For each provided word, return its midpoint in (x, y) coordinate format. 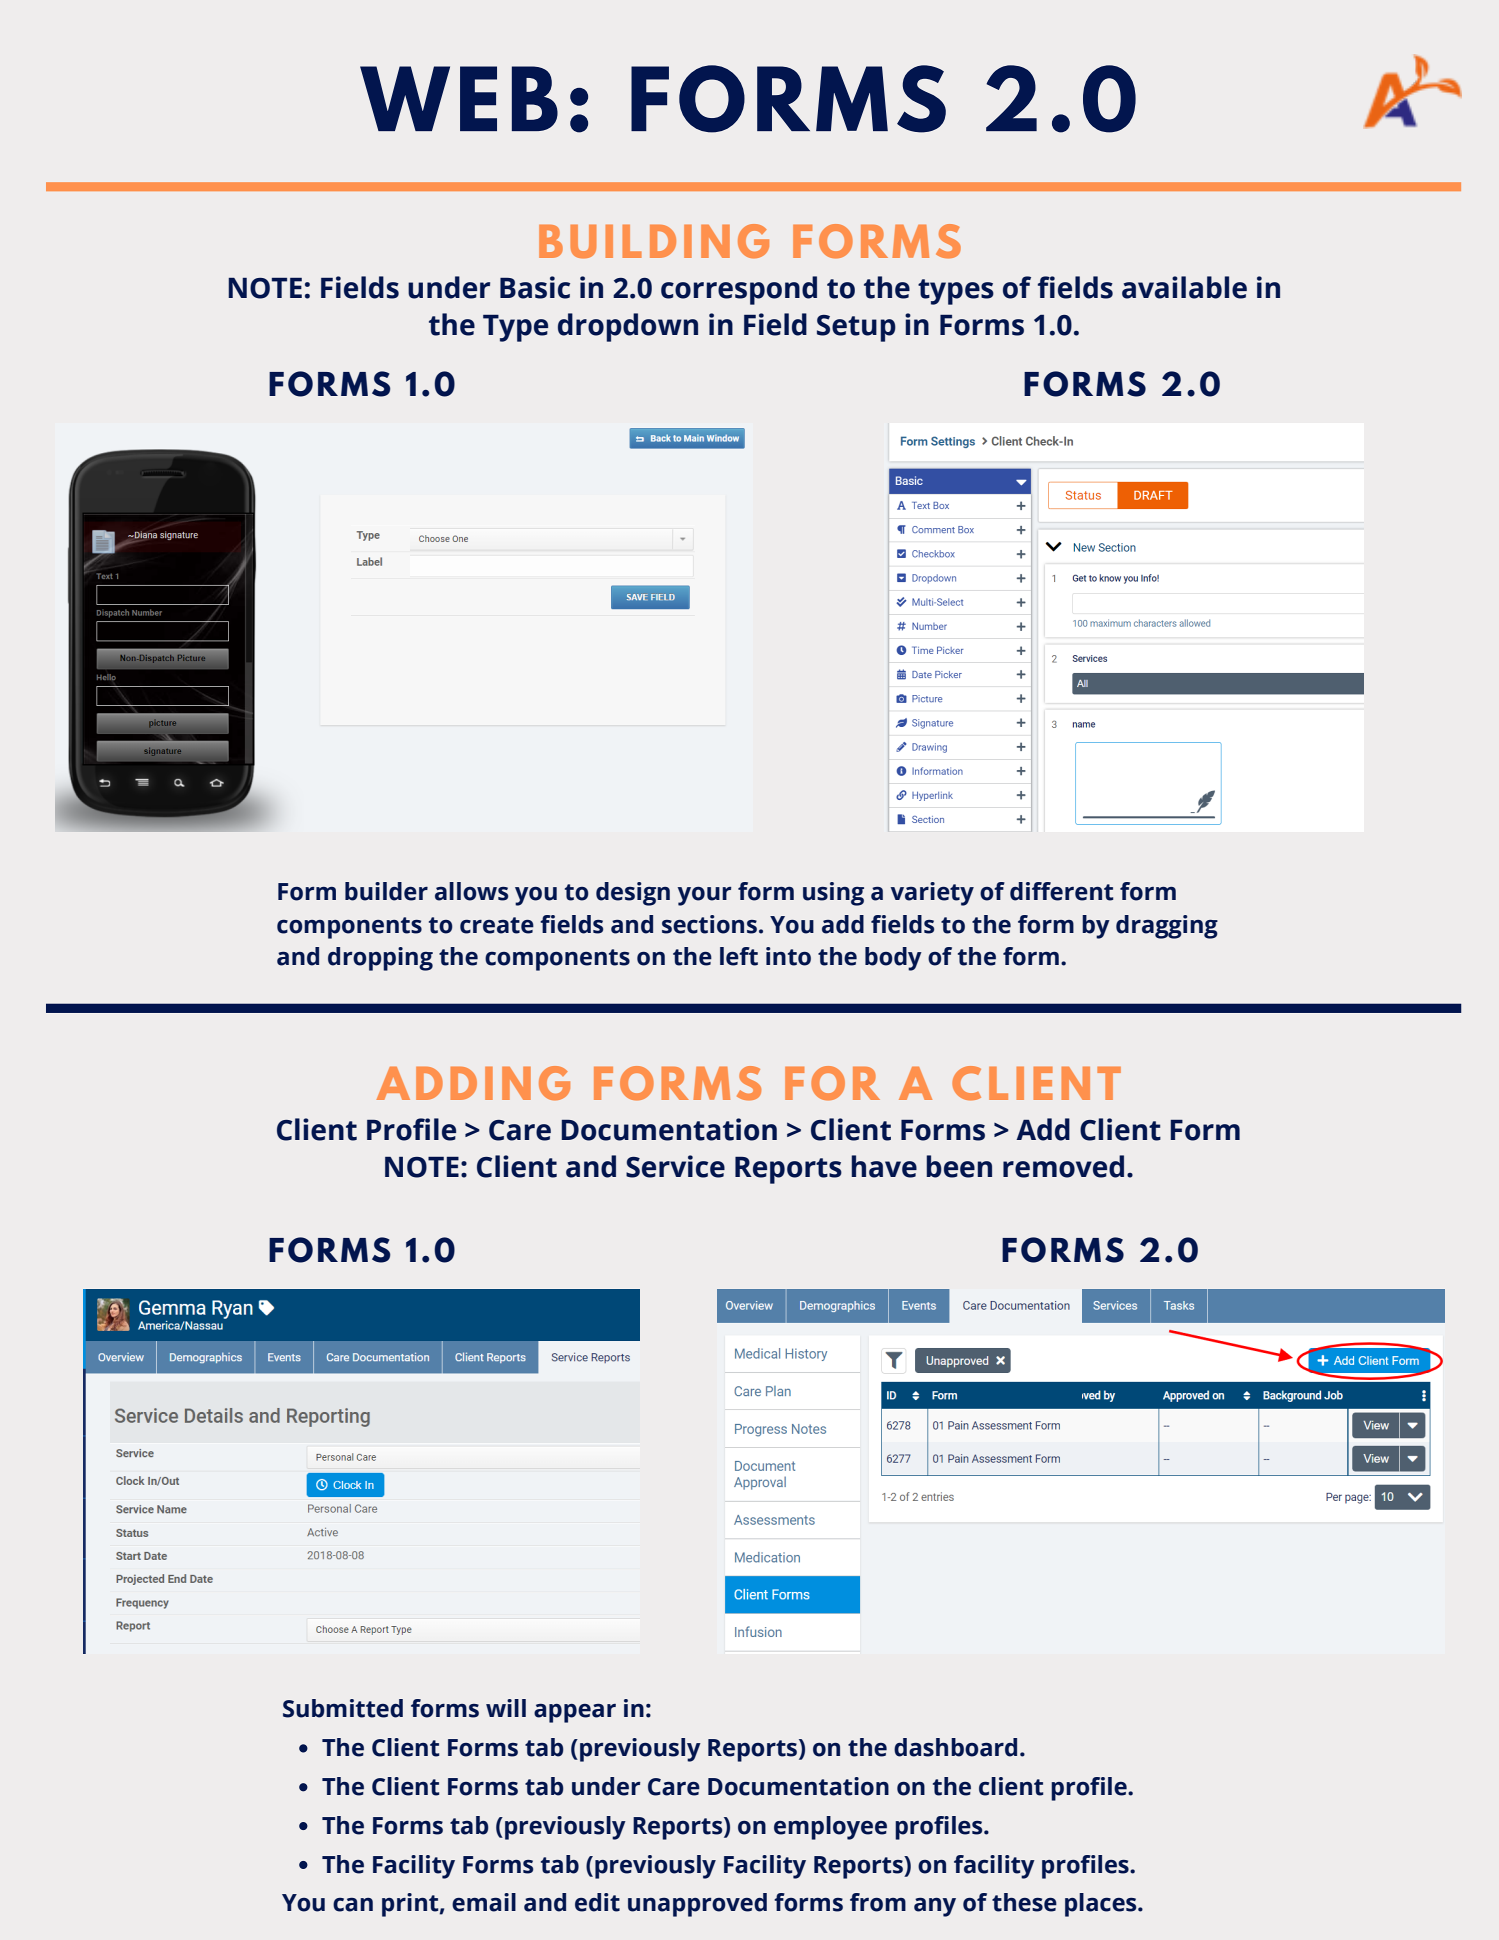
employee (830, 1828)
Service (675, 1166)
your (705, 896)
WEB (459, 98)
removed (1063, 1166)
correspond (739, 290)
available (1184, 287)
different (1061, 891)
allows (471, 891)
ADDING (473, 1083)
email (484, 1902)
